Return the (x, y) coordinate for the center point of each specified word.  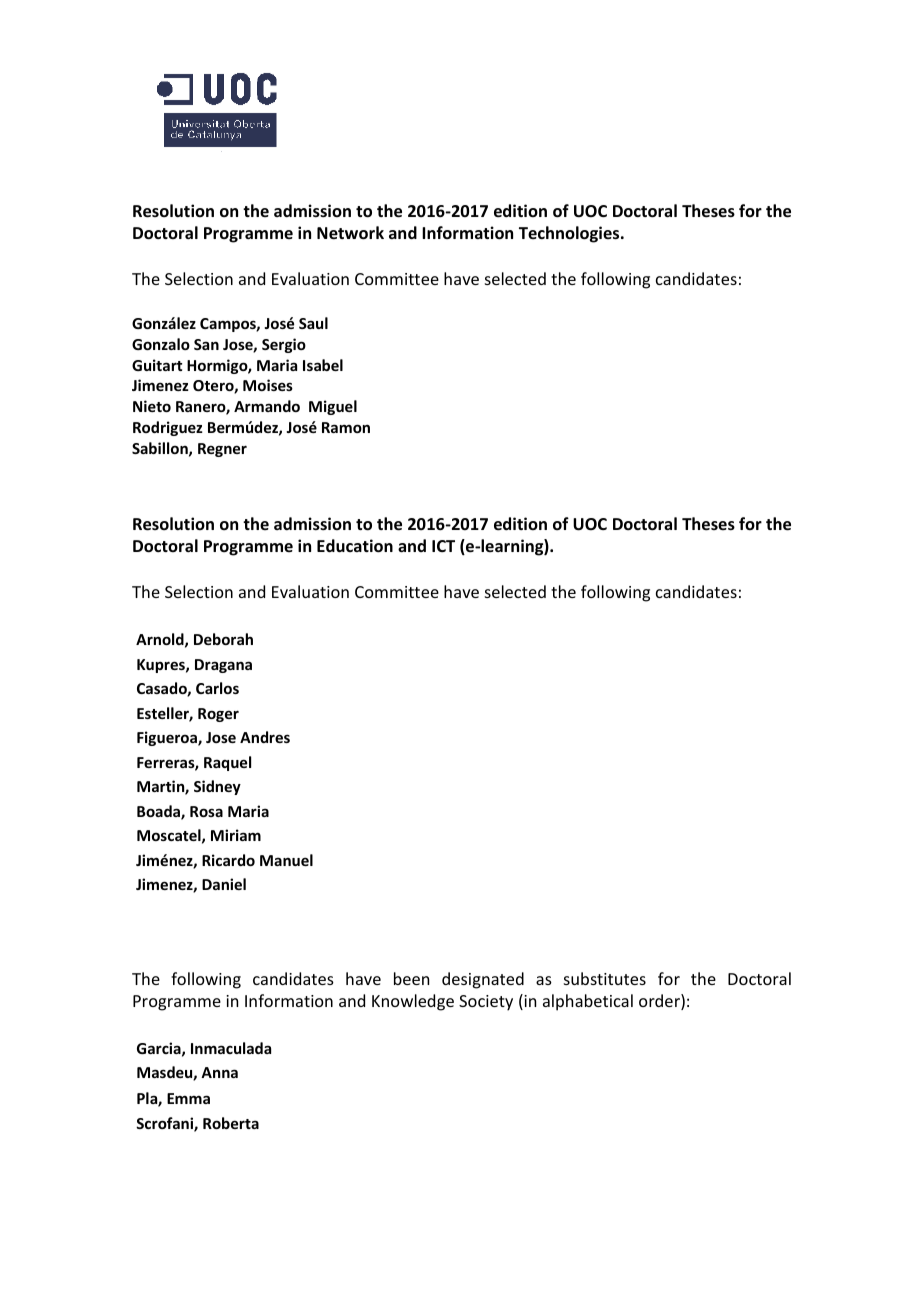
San (206, 344)
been (411, 978)
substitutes (605, 978)
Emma (188, 1098)
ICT (443, 546)
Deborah (223, 639)
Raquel (227, 763)
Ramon (346, 427)
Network (350, 233)
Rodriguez (168, 428)
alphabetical (588, 1002)
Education (355, 546)
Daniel (224, 884)
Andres (265, 737)
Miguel (333, 407)
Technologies (570, 234)
